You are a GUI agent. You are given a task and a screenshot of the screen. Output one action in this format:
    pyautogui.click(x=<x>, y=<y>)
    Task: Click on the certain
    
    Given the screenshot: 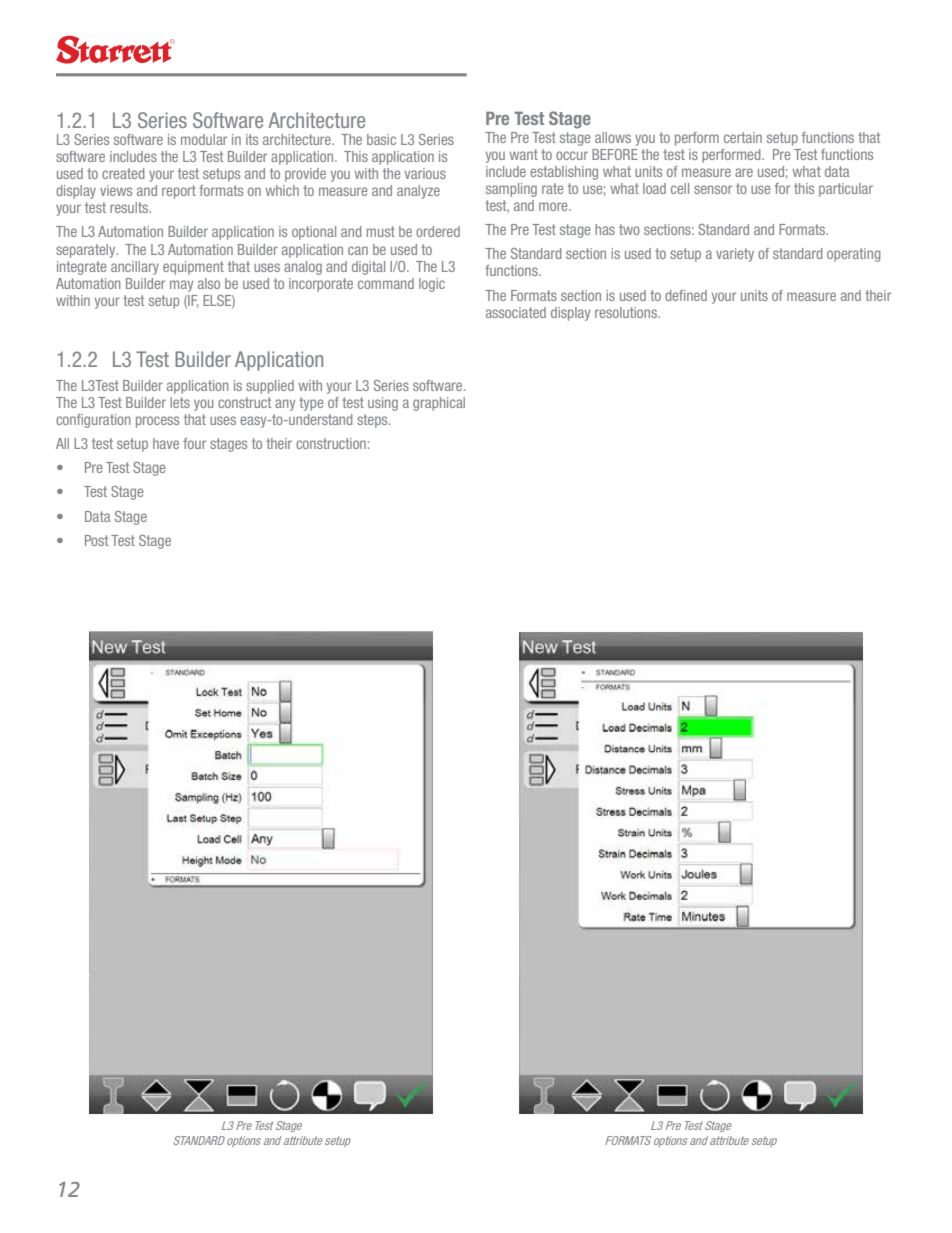 What is the action you would take?
    pyautogui.click(x=743, y=137)
